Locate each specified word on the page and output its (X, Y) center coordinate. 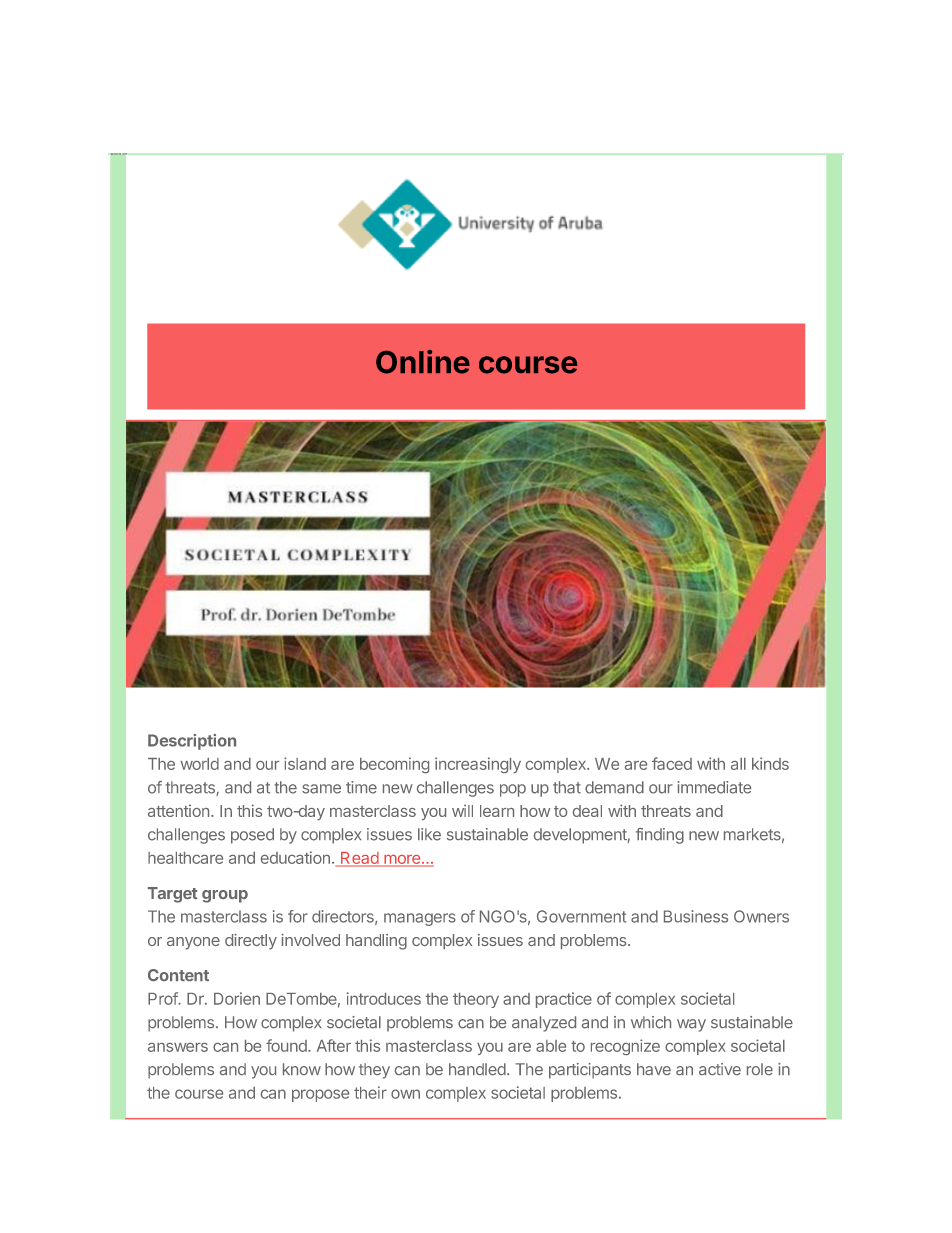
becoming (394, 765)
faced (672, 763)
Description (192, 742)
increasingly (478, 765)
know (302, 1069)
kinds (770, 763)
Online (423, 362)
